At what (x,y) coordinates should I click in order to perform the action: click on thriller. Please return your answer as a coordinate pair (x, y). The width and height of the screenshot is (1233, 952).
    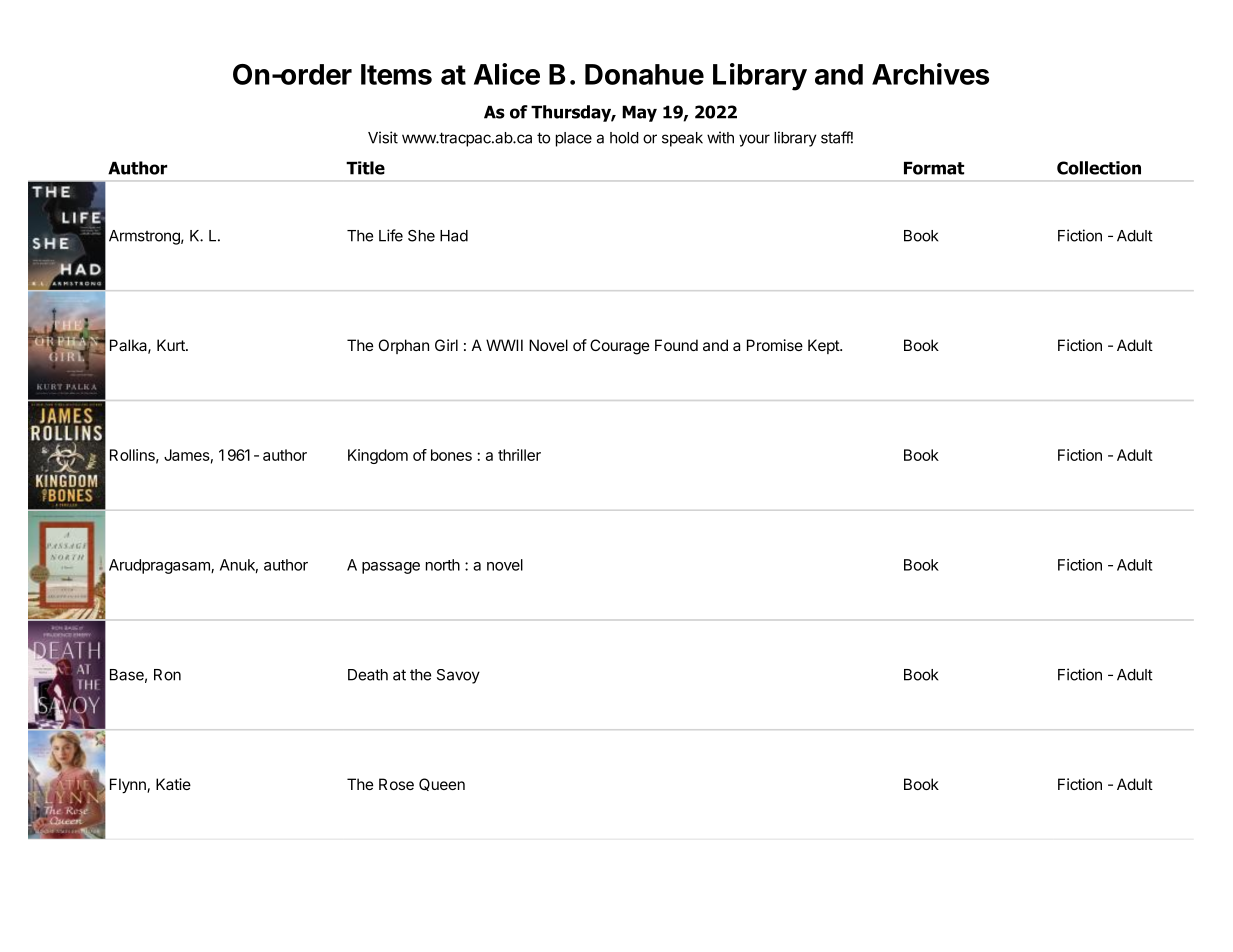
    Looking at the image, I should click on (519, 455).
